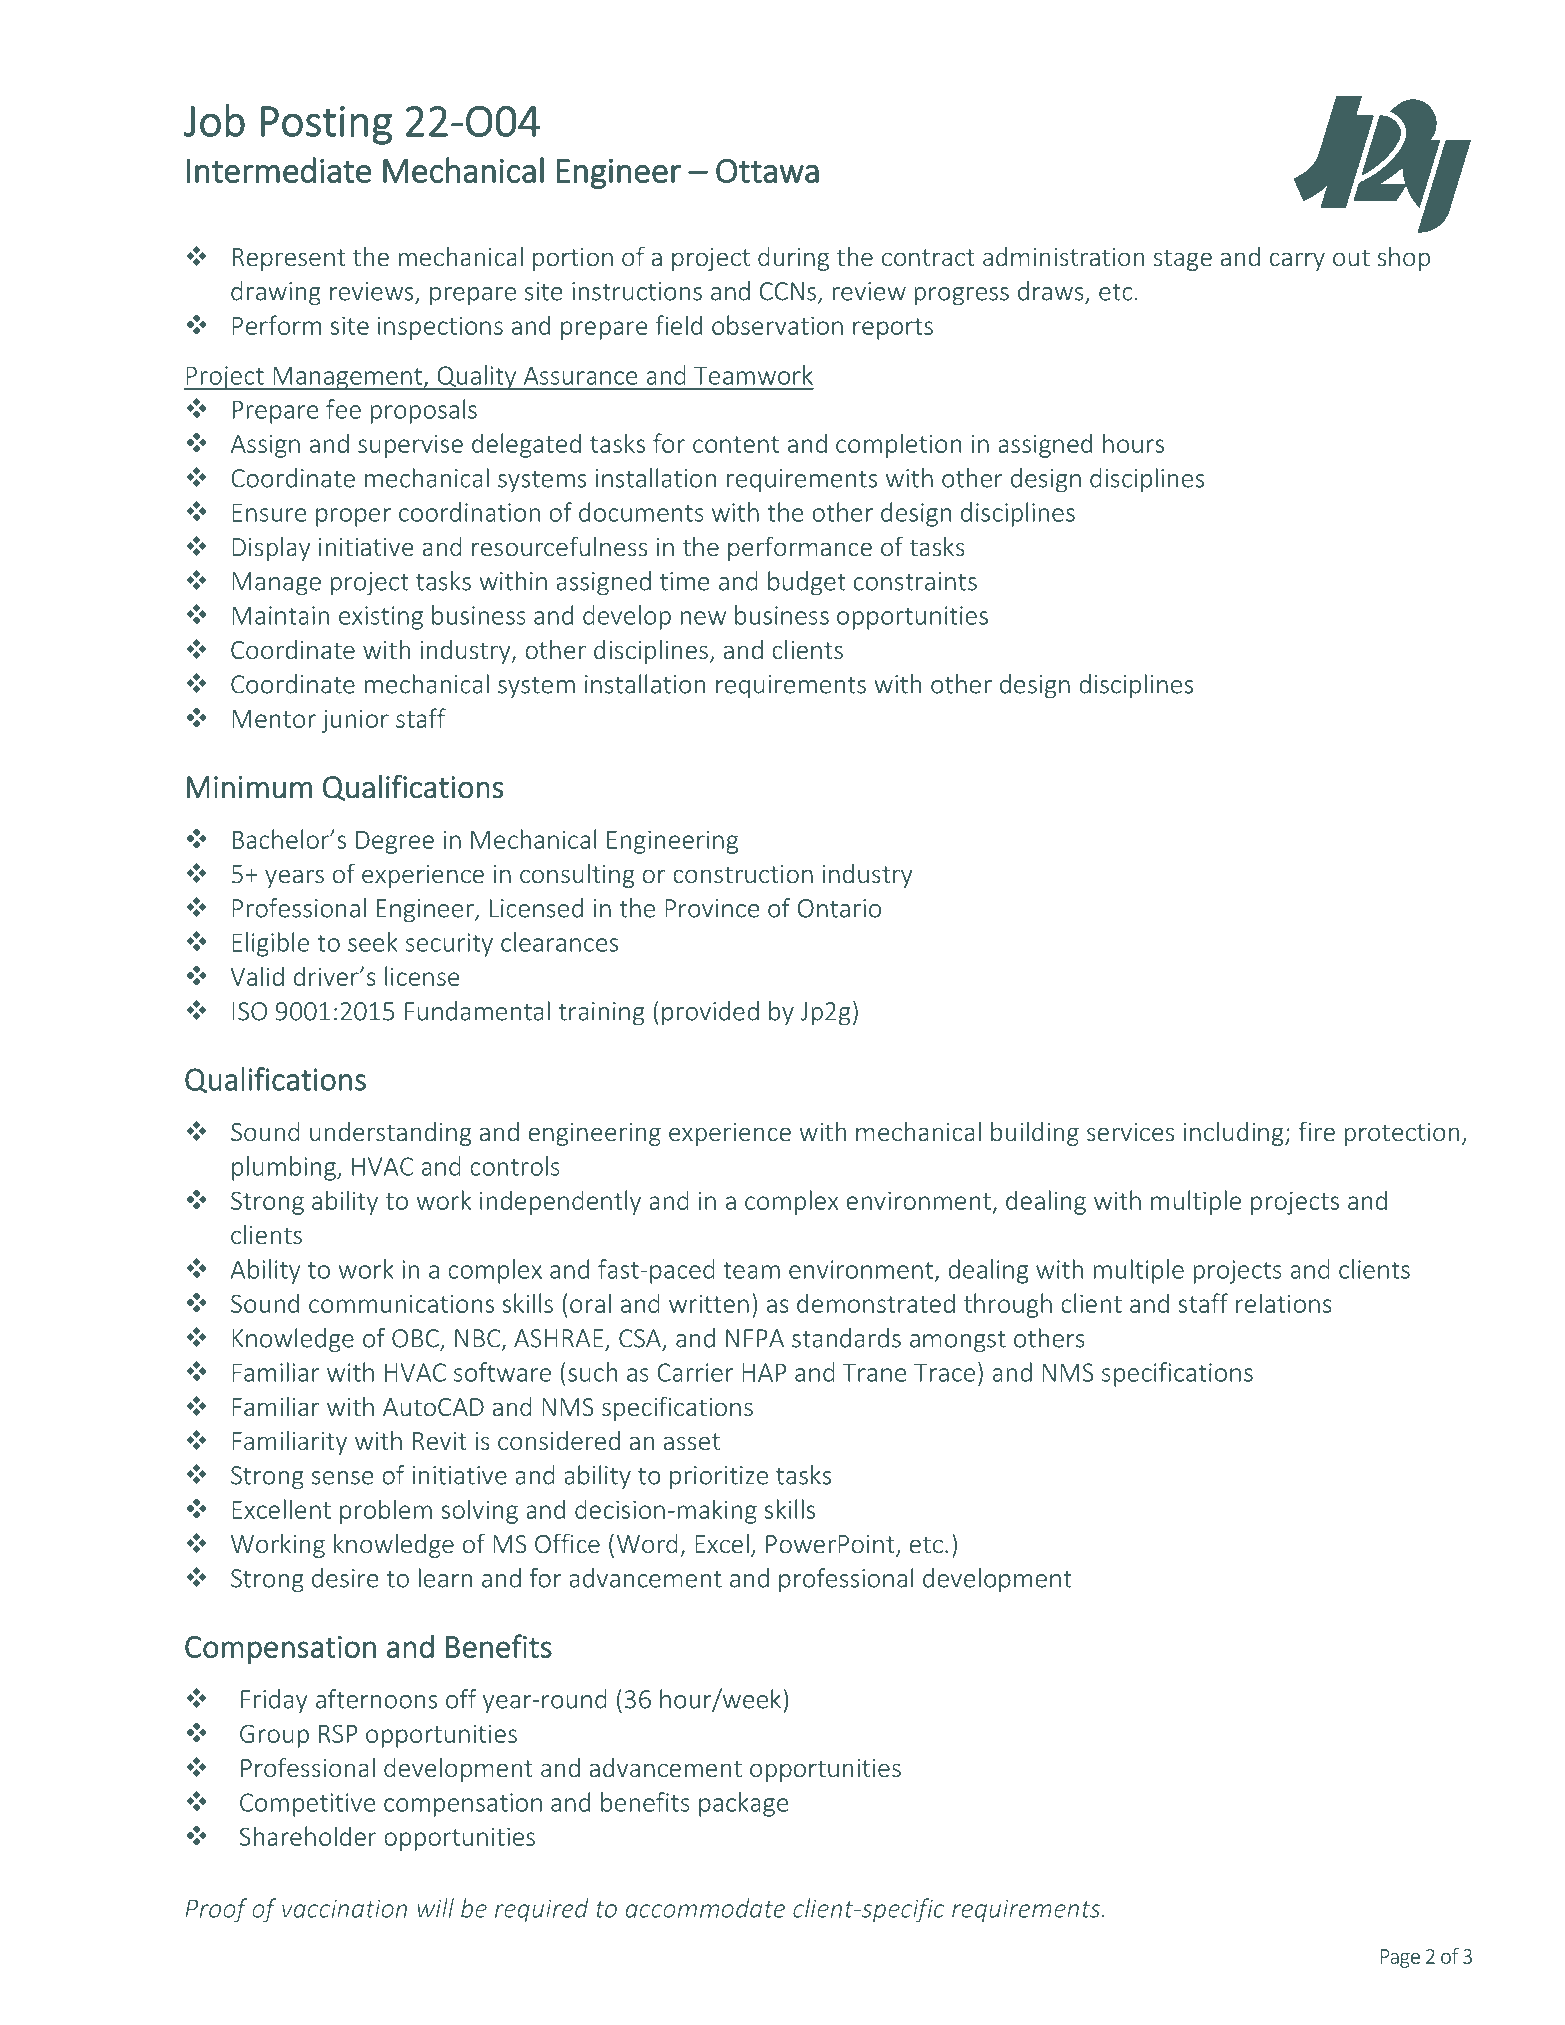  What do you see at coordinates (1284, 1303) in the screenshot?
I see `relations` at bounding box center [1284, 1303].
